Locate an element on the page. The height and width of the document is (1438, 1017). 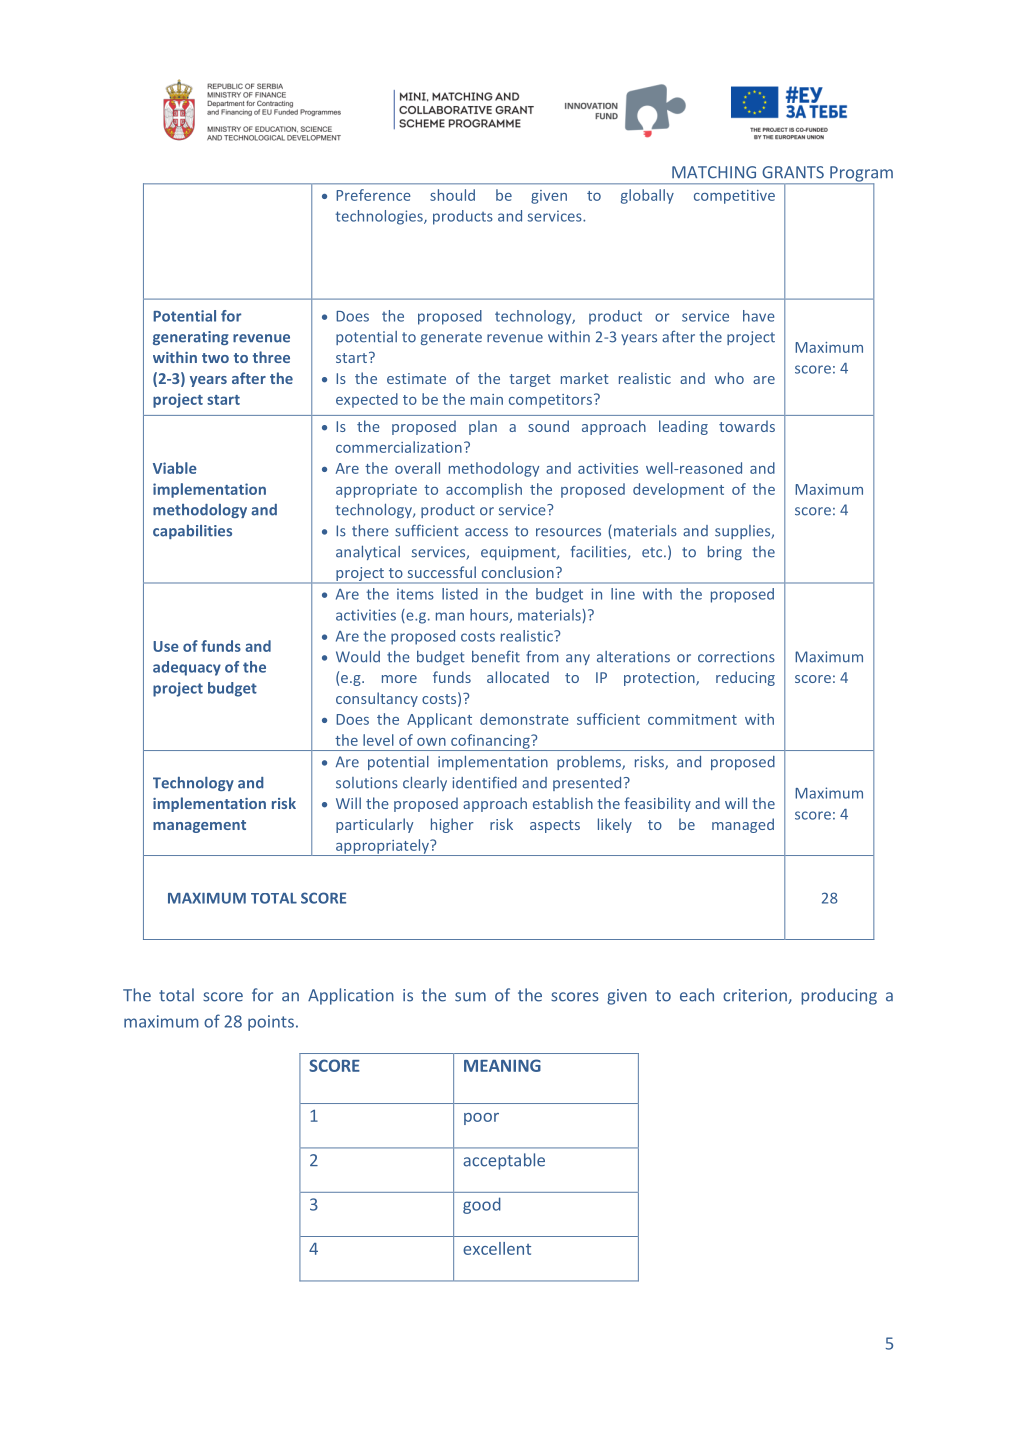
Preference is located at coordinates (373, 195).
